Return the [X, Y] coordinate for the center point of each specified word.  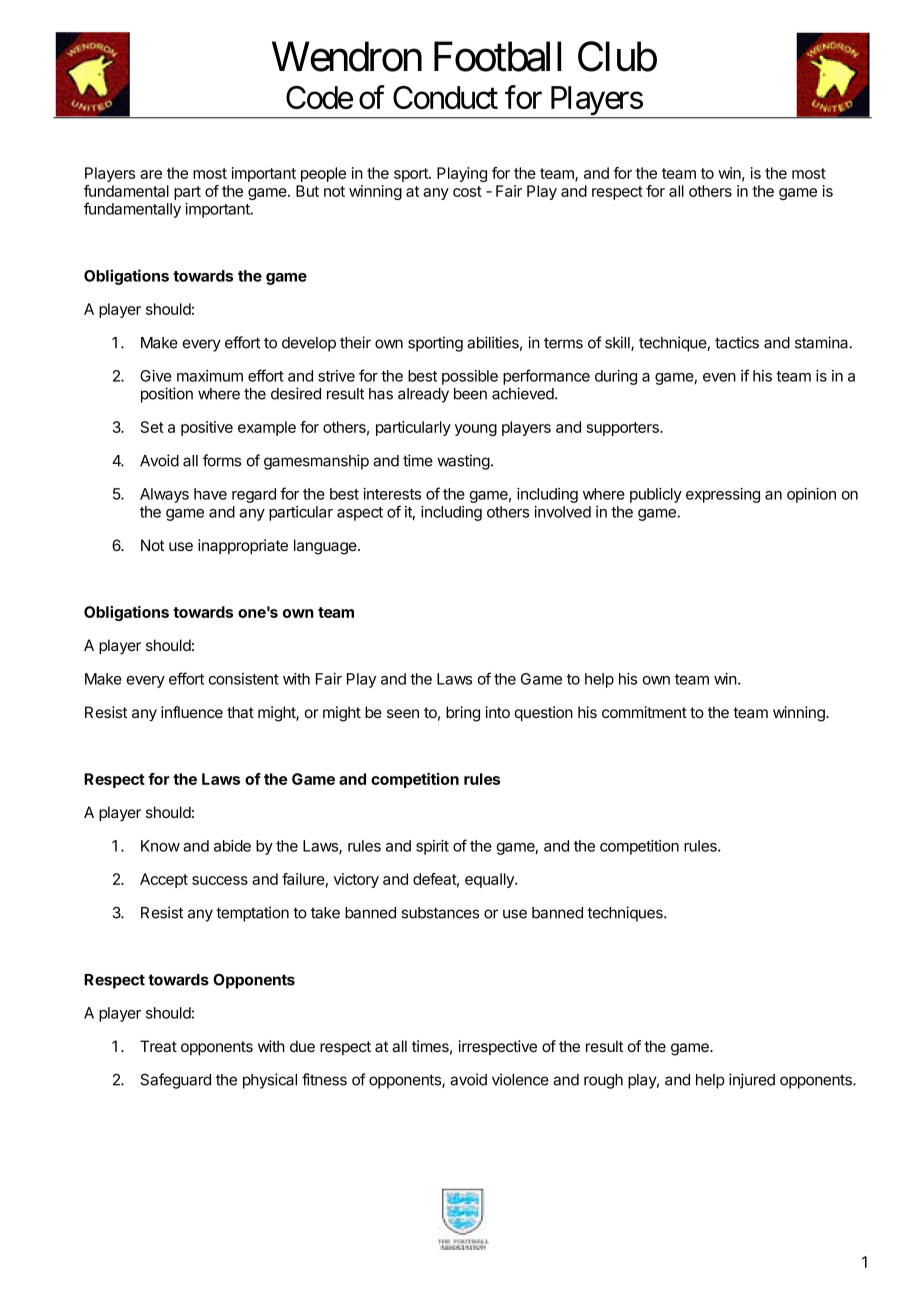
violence [520, 1079]
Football [497, 56]
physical [270, 1081]
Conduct [445, 97]
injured [752, 1081]
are [151, 174]
